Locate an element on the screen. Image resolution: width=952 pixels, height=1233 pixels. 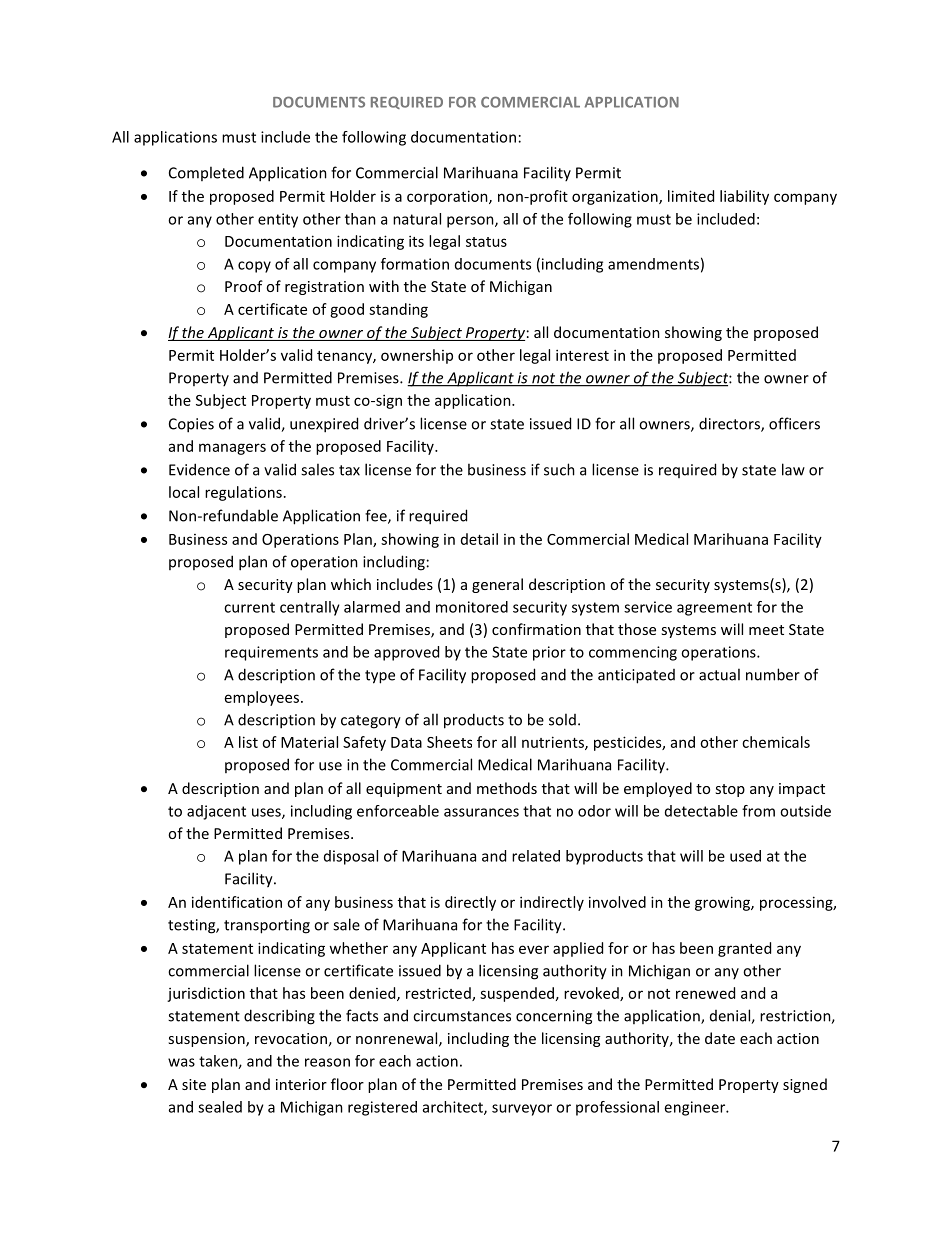
liability is located at coordinates (744, 197).
